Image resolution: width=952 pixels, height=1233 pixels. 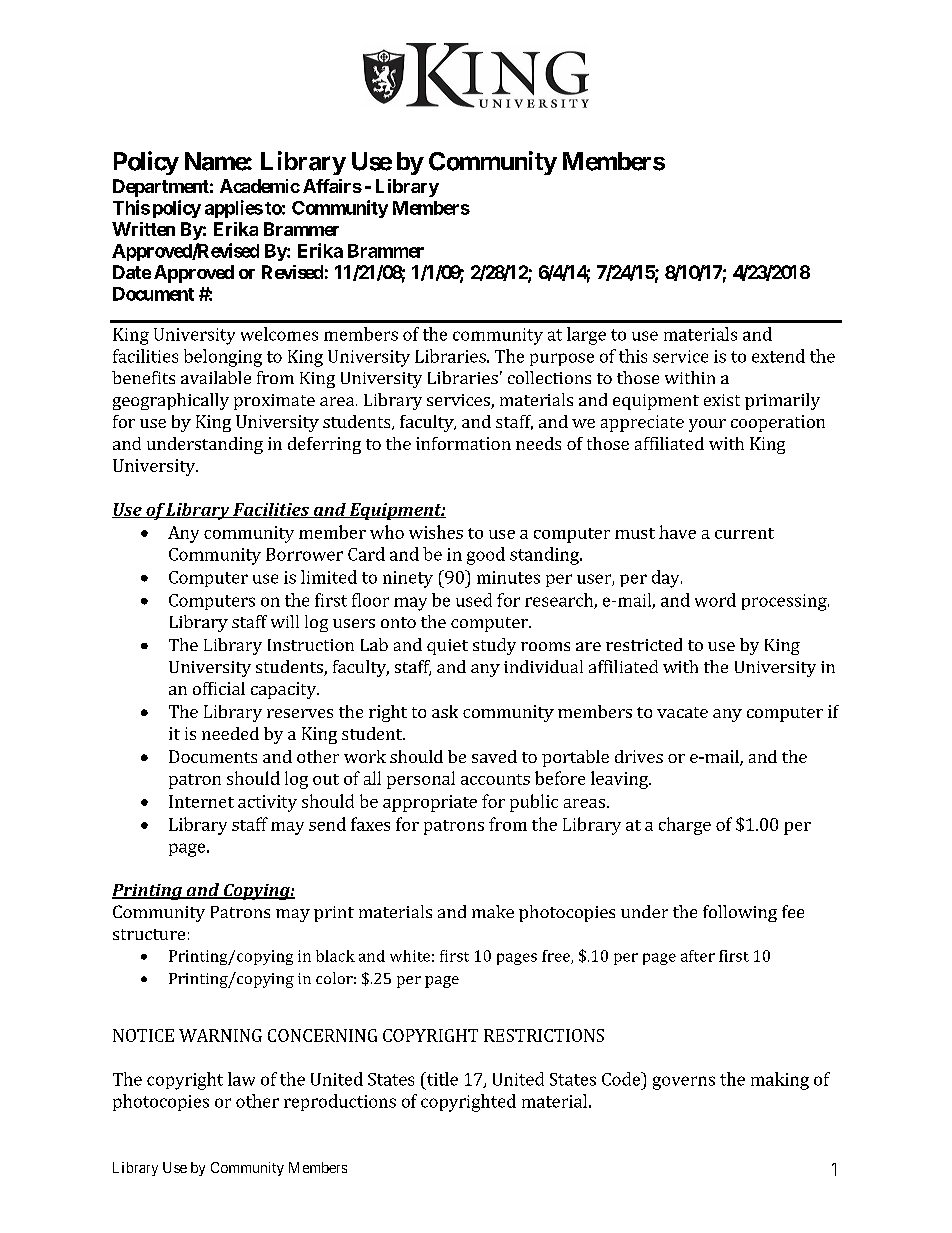 What do you see at coordinates (304, 554) in the screenshot?
I see `Borrower` at bounding box center [304, 554].
